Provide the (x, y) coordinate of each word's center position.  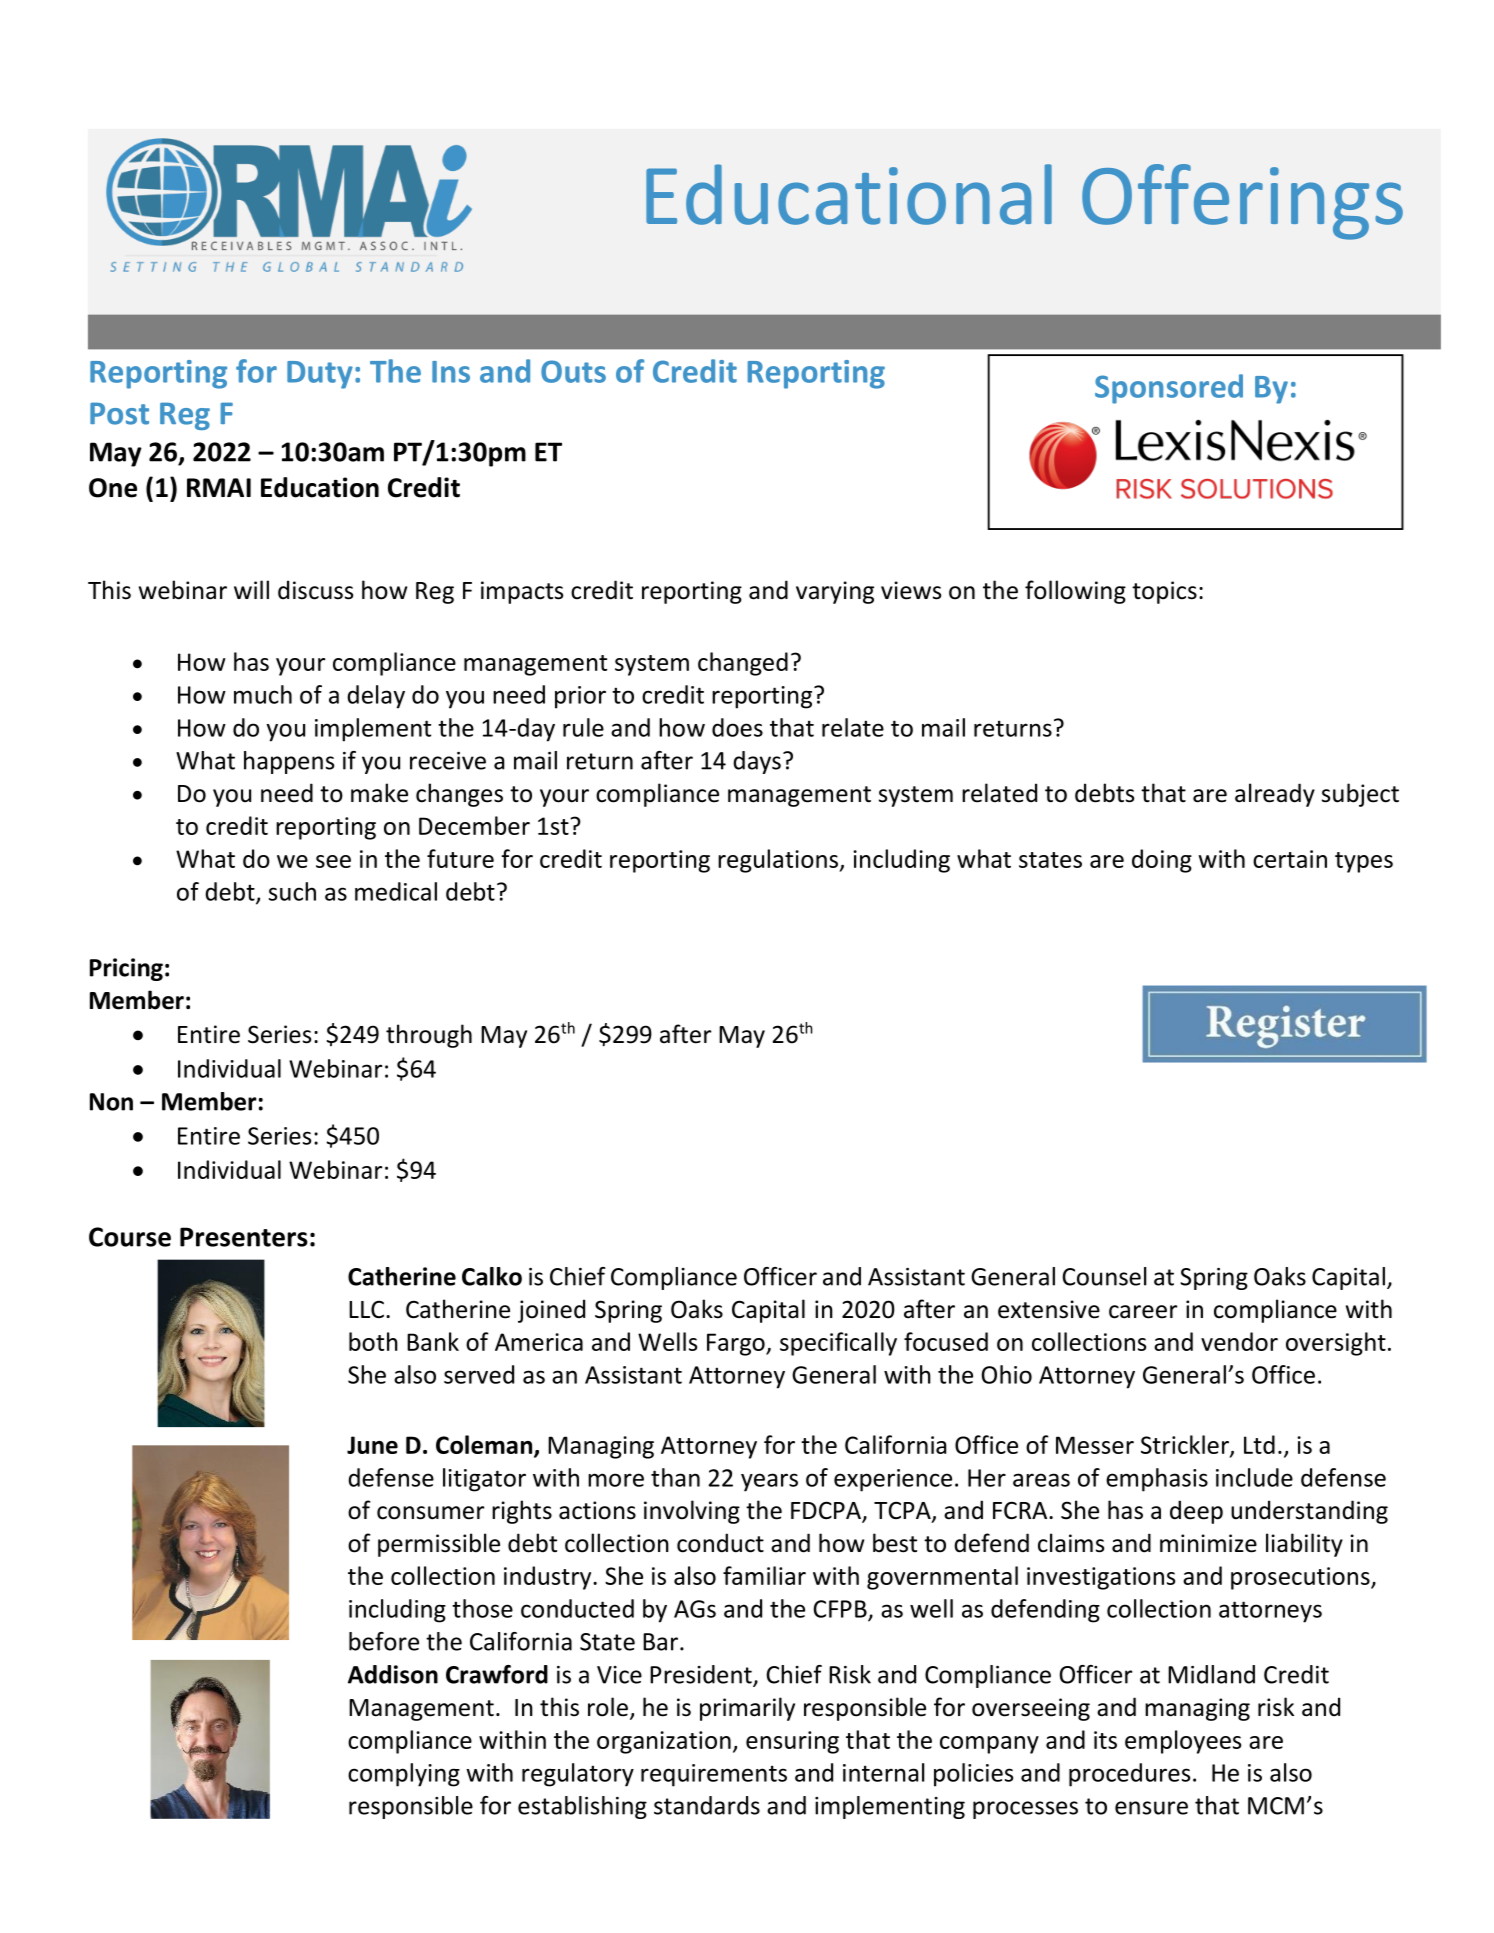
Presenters (244, 1237)
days (757, 762)
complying (404, 1775)
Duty (320, 375)
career (1143, 1312)
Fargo (737, 1344)
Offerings (1242, 202)
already (1275, 795)
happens (289, 762)
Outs (573, 371)
